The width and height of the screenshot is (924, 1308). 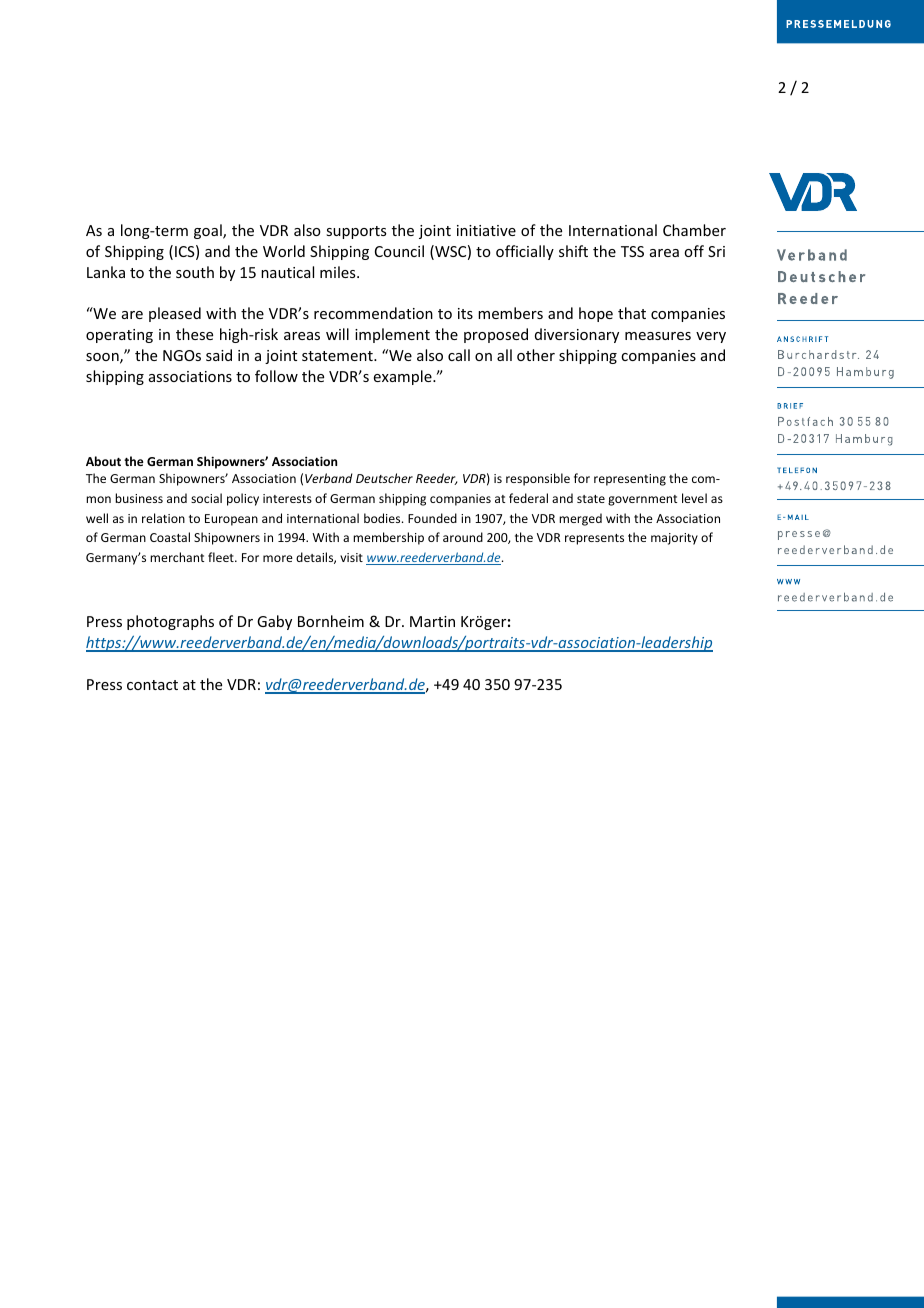 I want to click on merchant, so click(x=177, y=557).
